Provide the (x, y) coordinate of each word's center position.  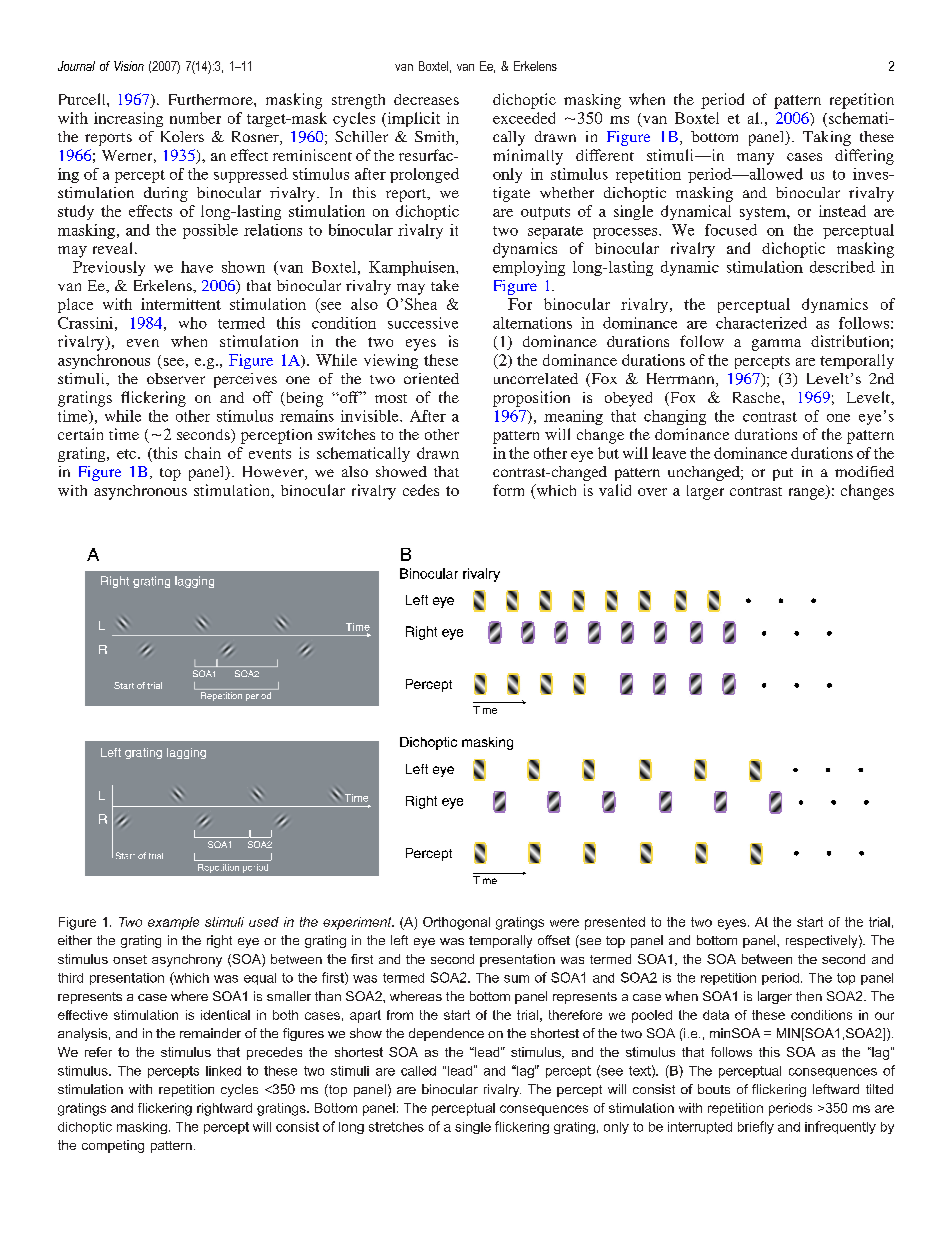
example (173, 923)
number (195, 118)
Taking (827, 138)
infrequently (840, 1127)
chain (203, 453)
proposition (531, 399)
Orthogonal (456, 923)
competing (113, 1146)
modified (864, 471)
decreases (426, 99)
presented (615, 923)
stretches (396, 1127)
